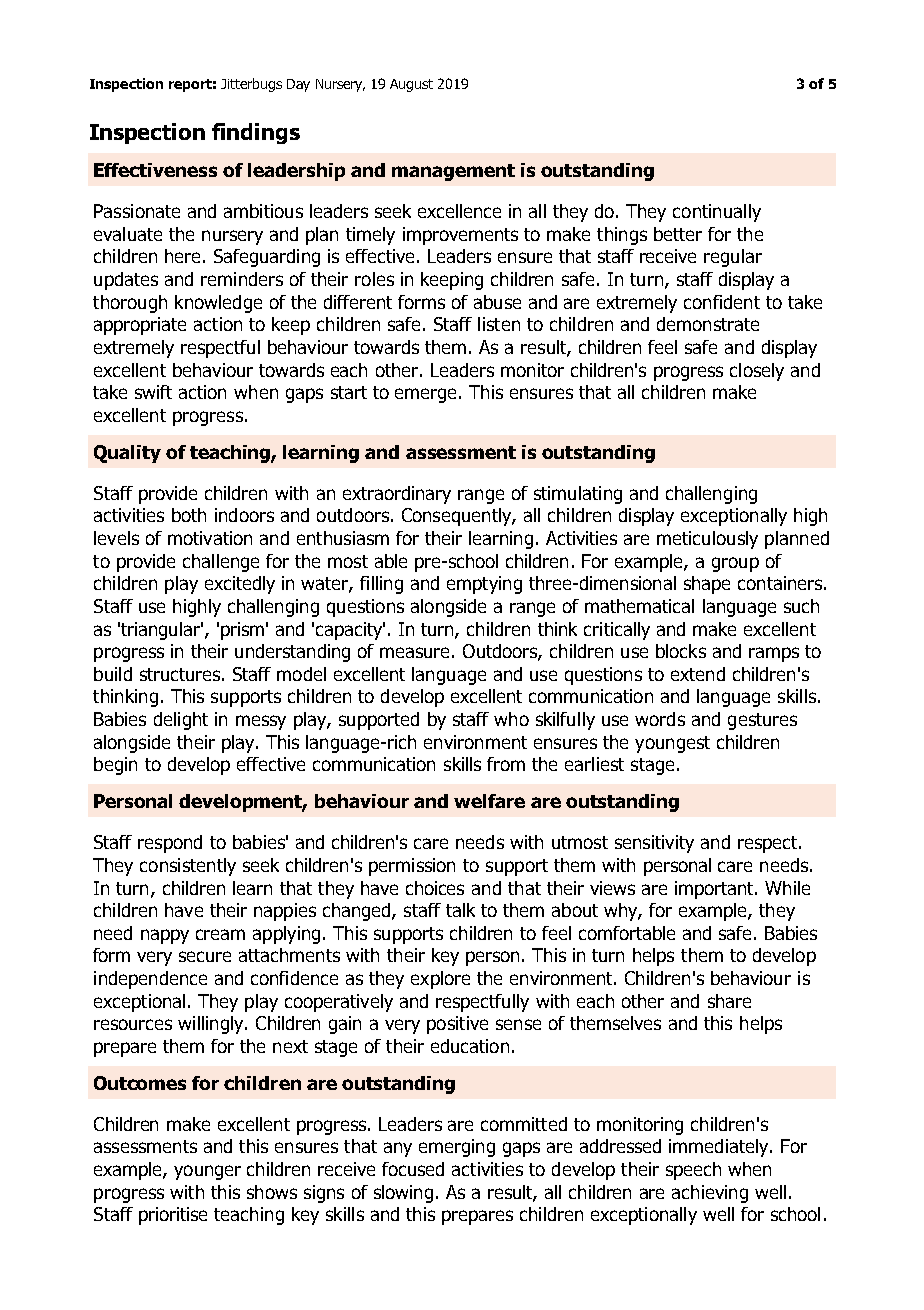  What do you see at coordinates (484, 585) in the screenshot?
I see `emptying` at bounding box center [484, 585].
